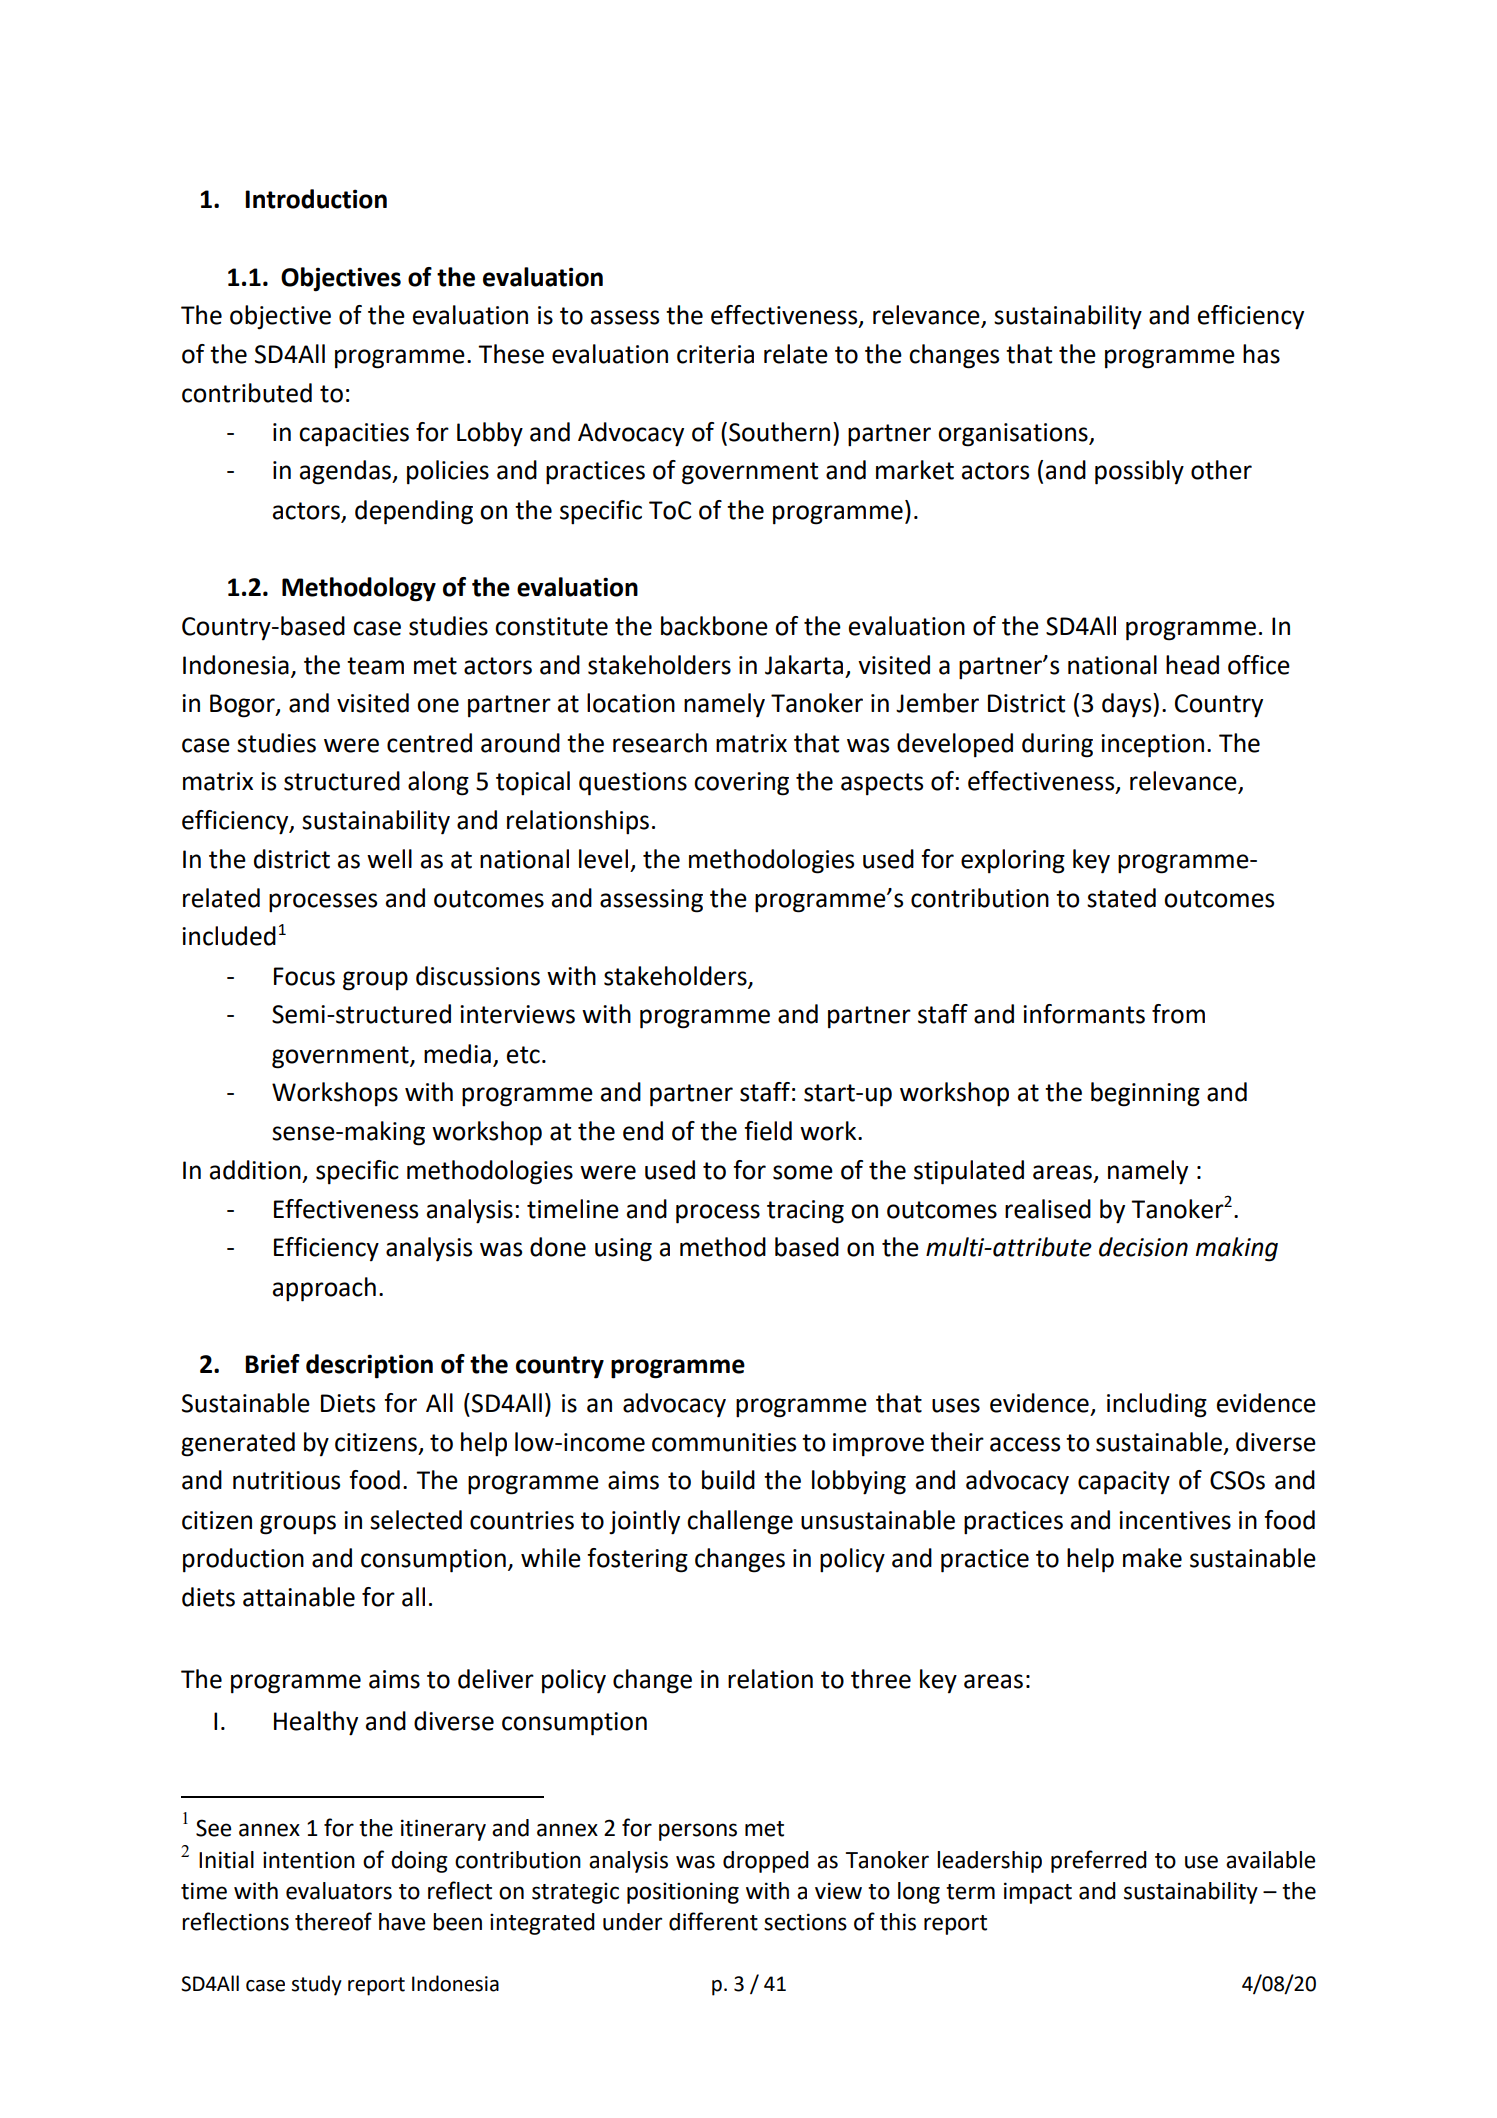 The height and width of the page is (2118, 1497). I want to click on Introduction, so click(316, 199).
